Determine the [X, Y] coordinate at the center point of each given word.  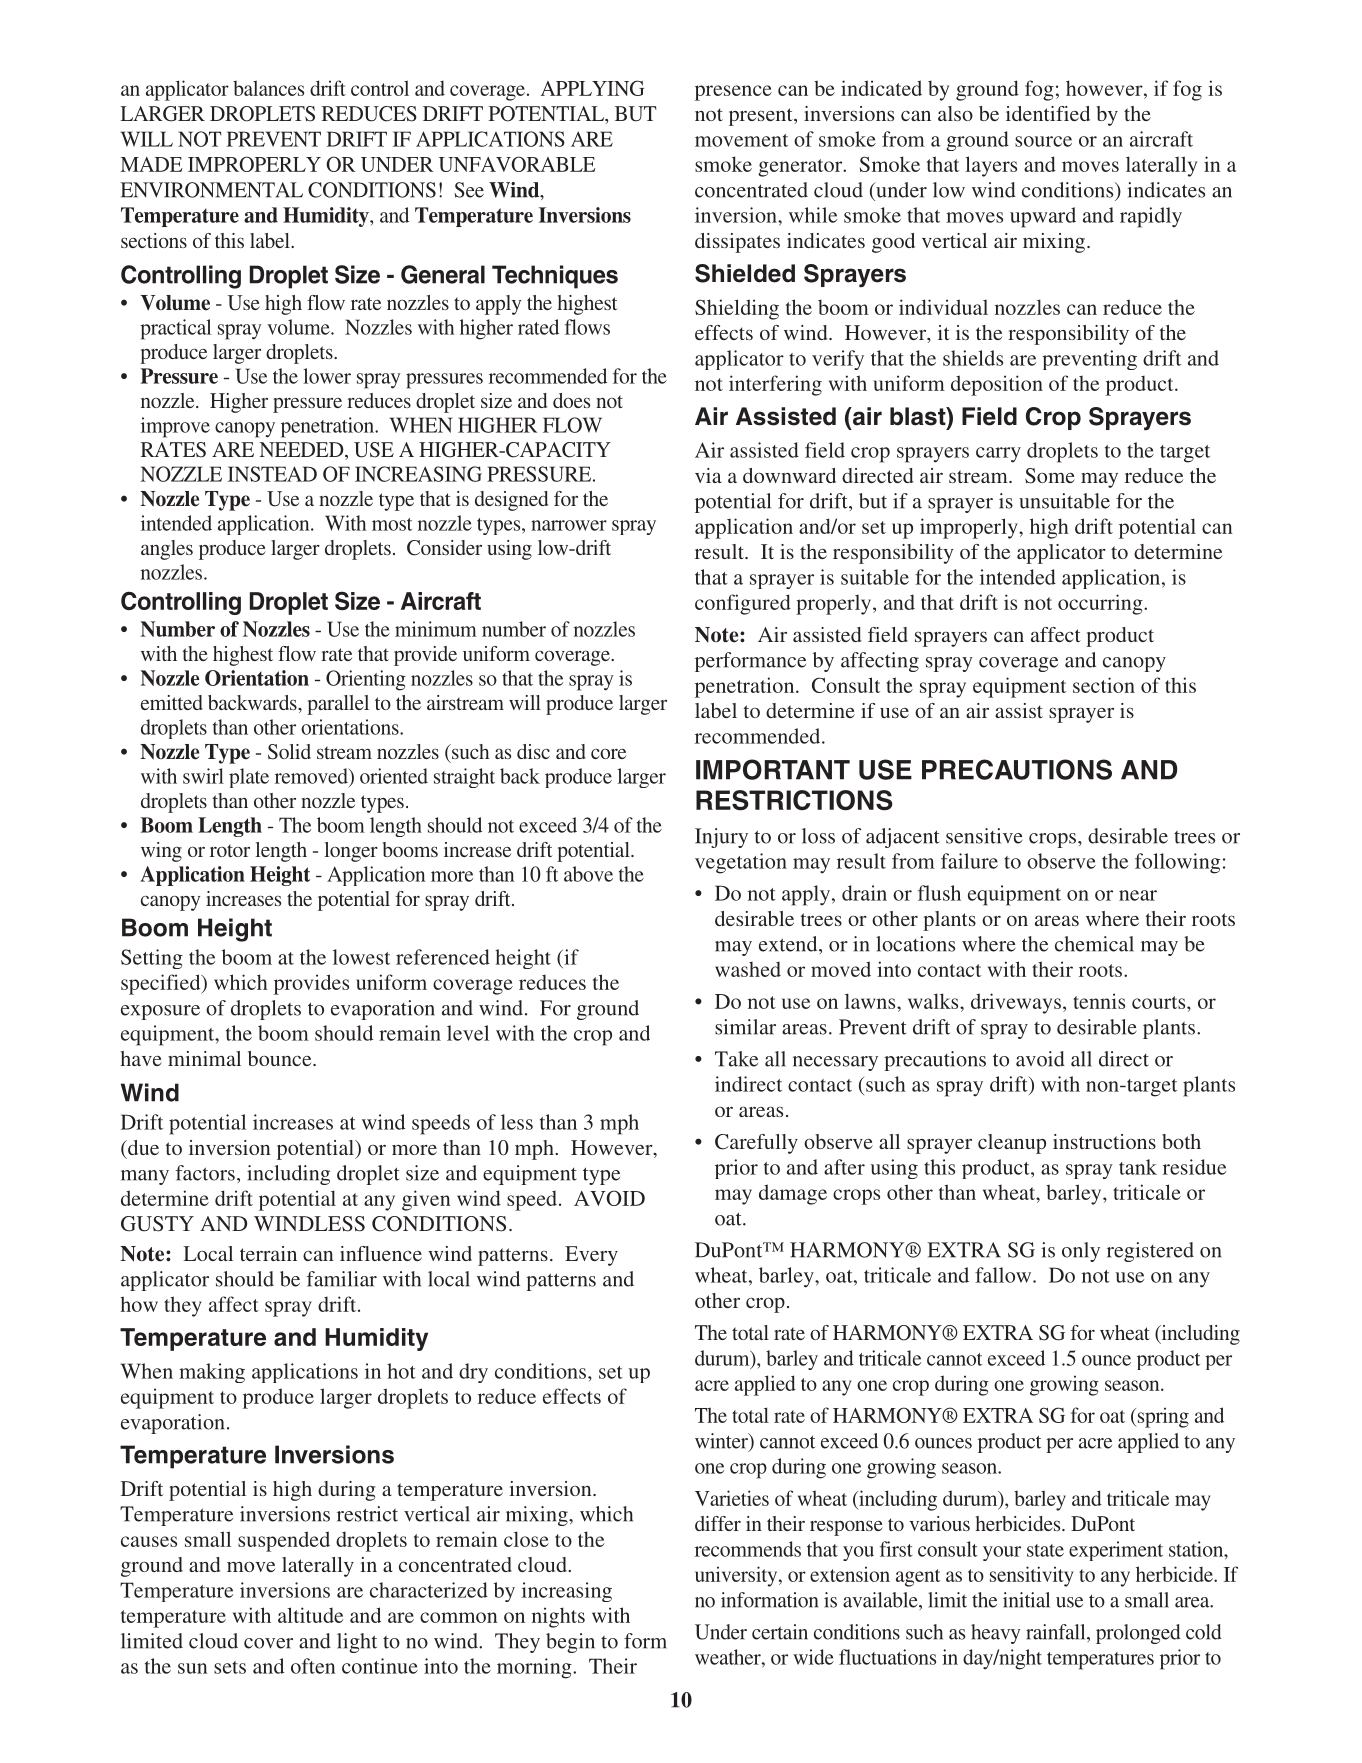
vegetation [741, 863]
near [1138, 895]
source [1043, 141]
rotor [230, 850]
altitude [310, 1615]
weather [729, 1657]
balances [268, 88]
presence [733, 93]
